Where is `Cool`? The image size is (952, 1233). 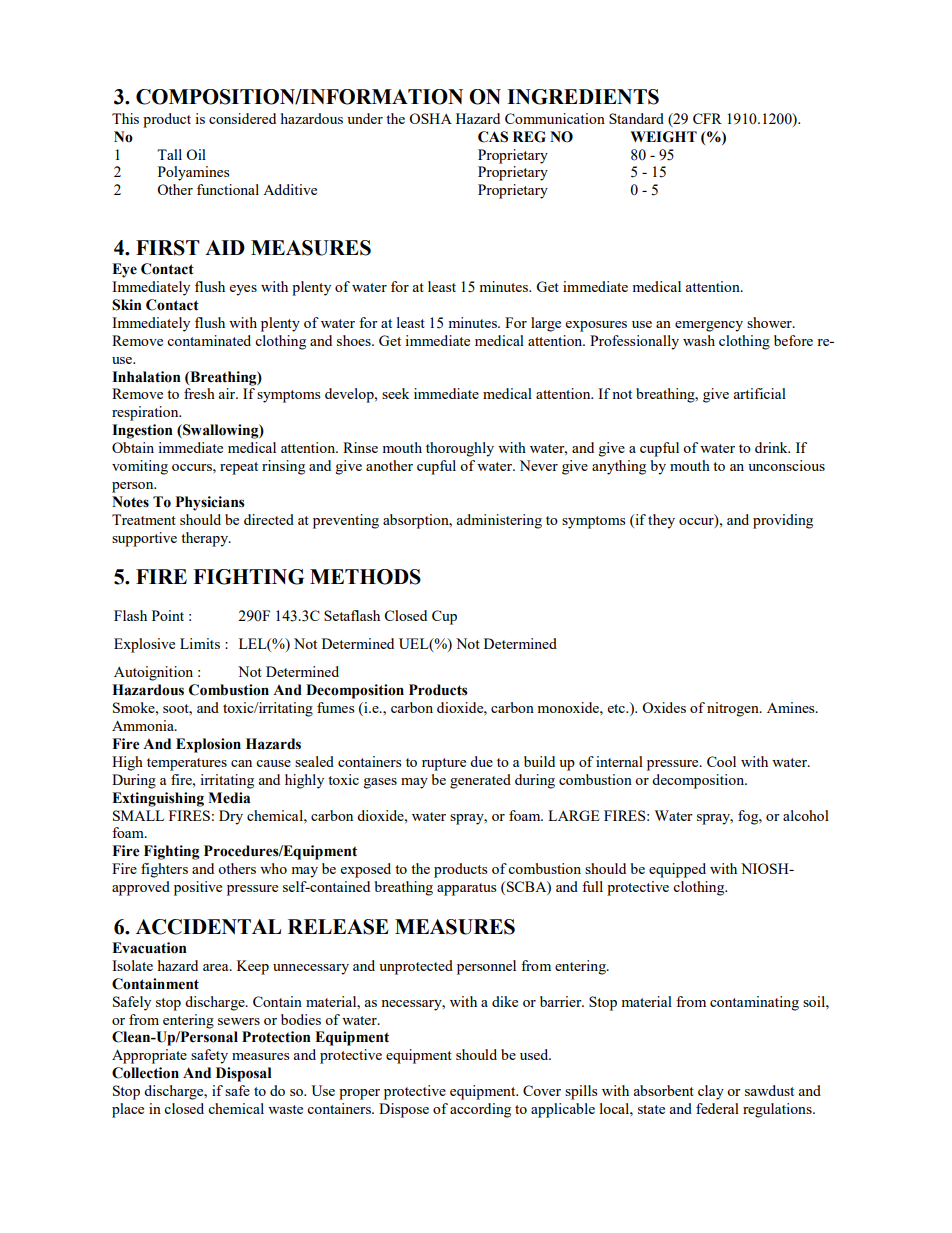
Cool is located at coordinates (721, 761).
